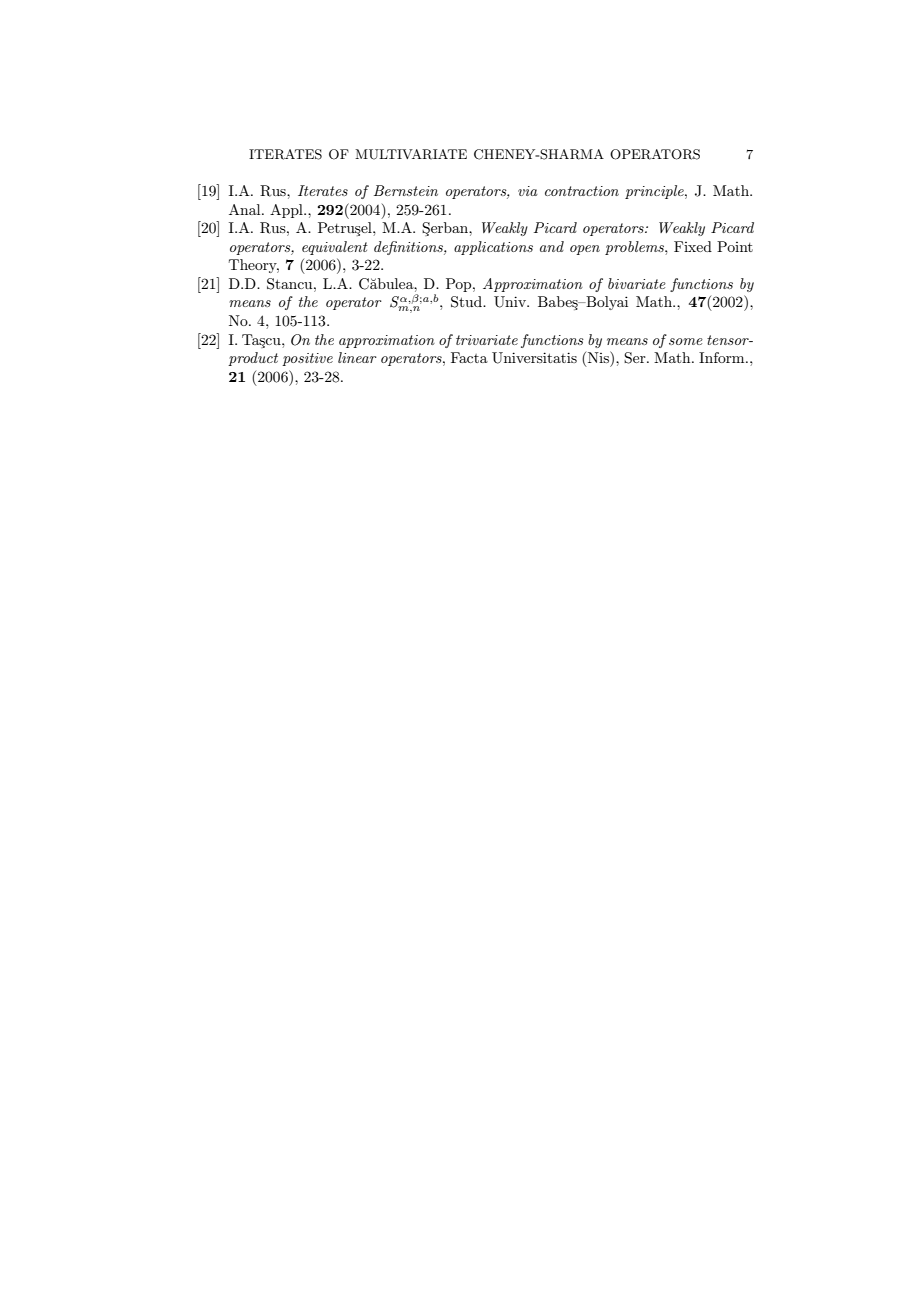 The width and height of the image is (924, 1308). What do you see at coordinates (528, 191) in the image?
I see `via` at bounding box center [528, 191].
